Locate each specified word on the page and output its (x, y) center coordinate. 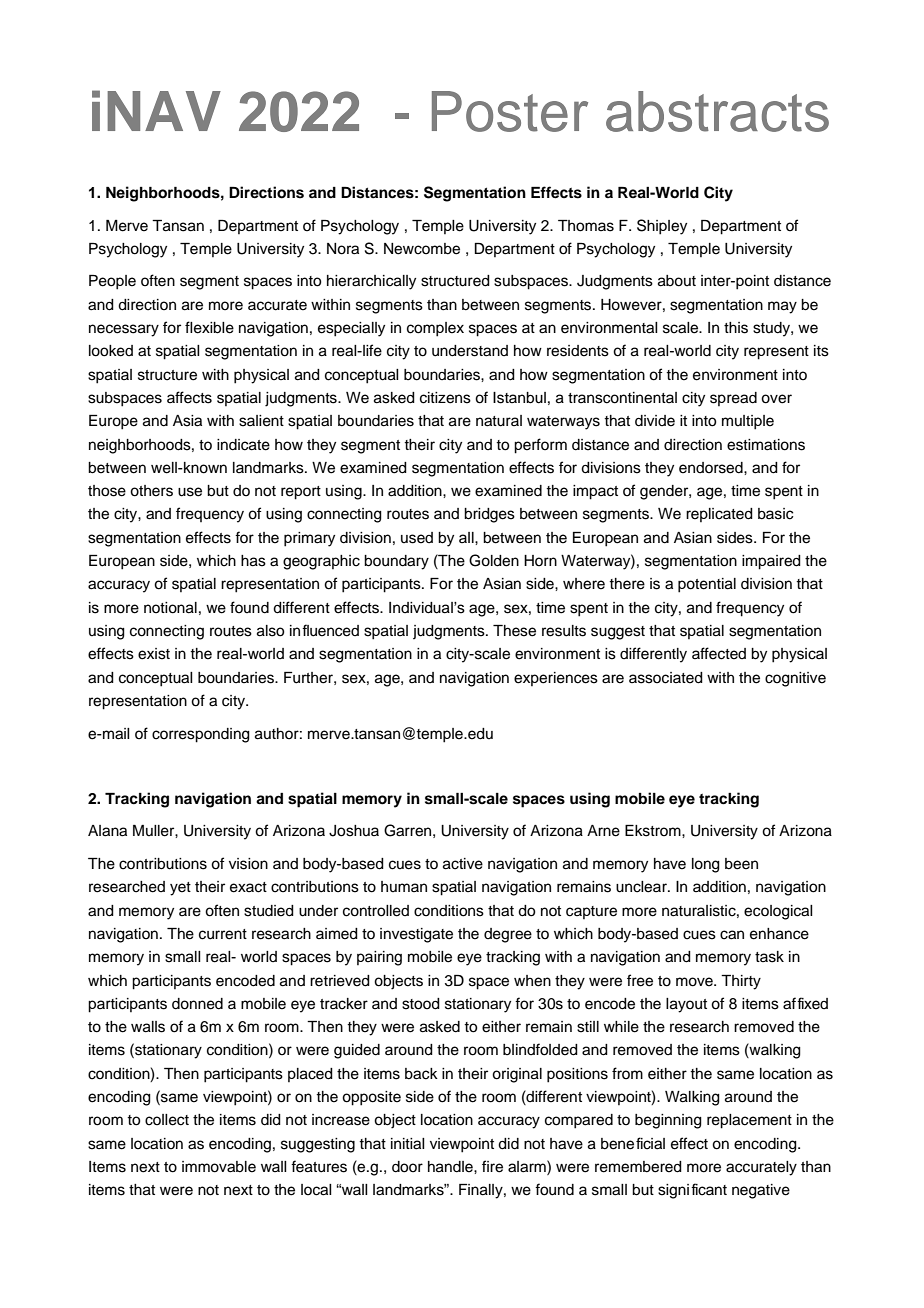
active (463, 864)
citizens (445, 398)
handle (451, 1167)
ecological (778, 912)
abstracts (717, 111)
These (514, 631)
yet (180, 889)
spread (733, 399)
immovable (219, 1167)
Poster (510, 111)
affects (189, 397)
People (112, 282)
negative (761, 1191)
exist (154, 654)
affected (719, 653)
